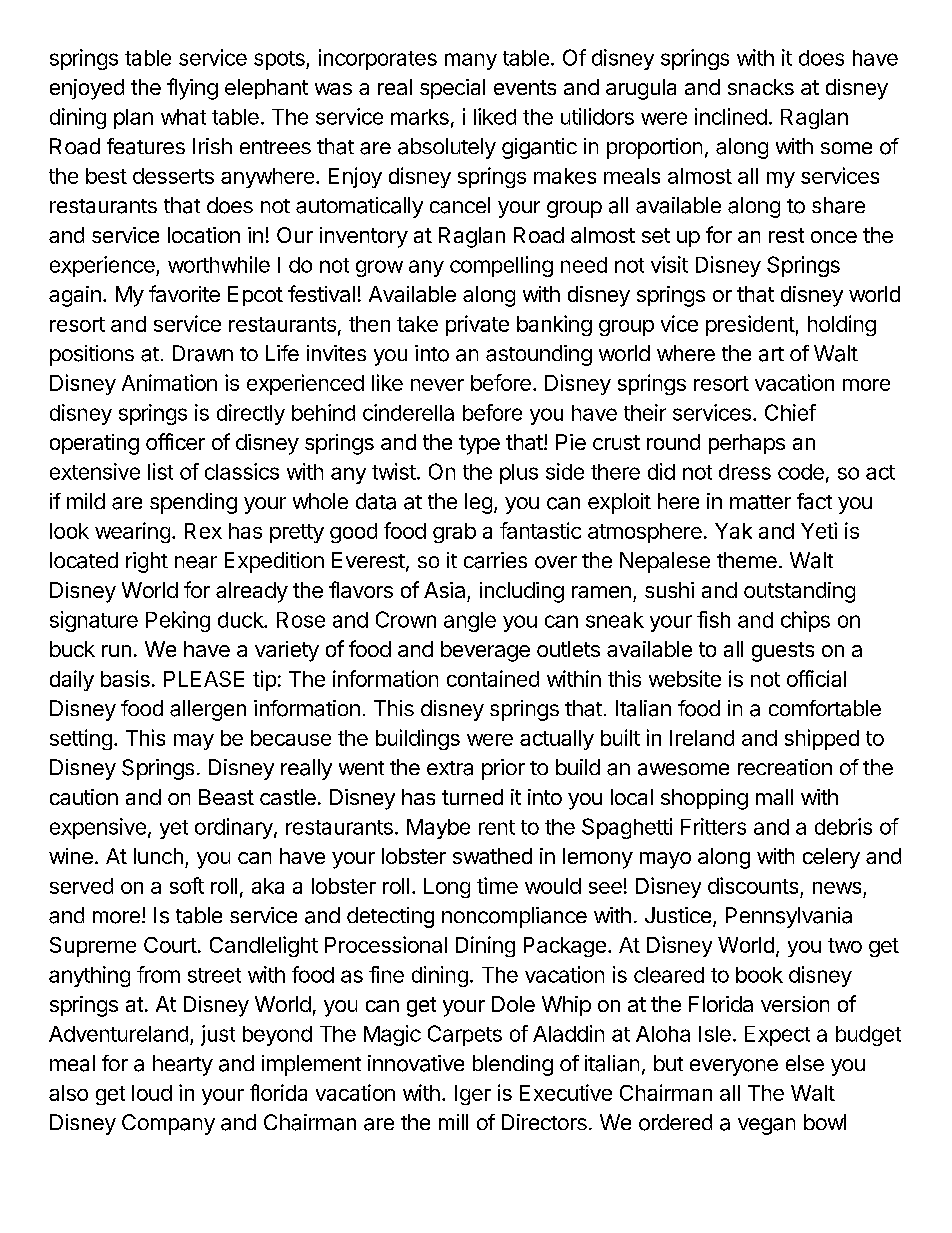  Describe the element at coordinates (452, 89) in the screenshot. I see `special` at that location.
